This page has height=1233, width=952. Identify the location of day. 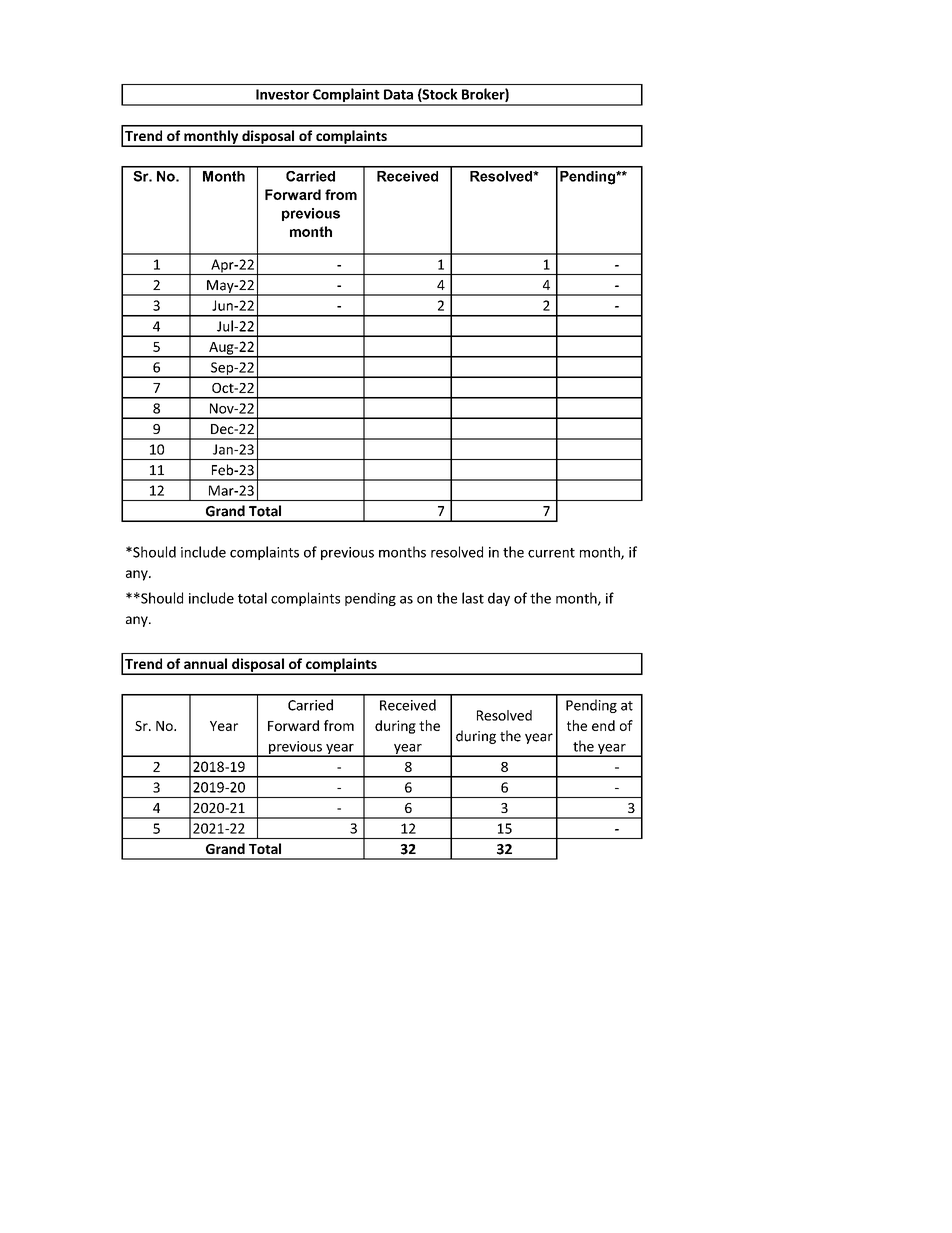
(499, 599).
